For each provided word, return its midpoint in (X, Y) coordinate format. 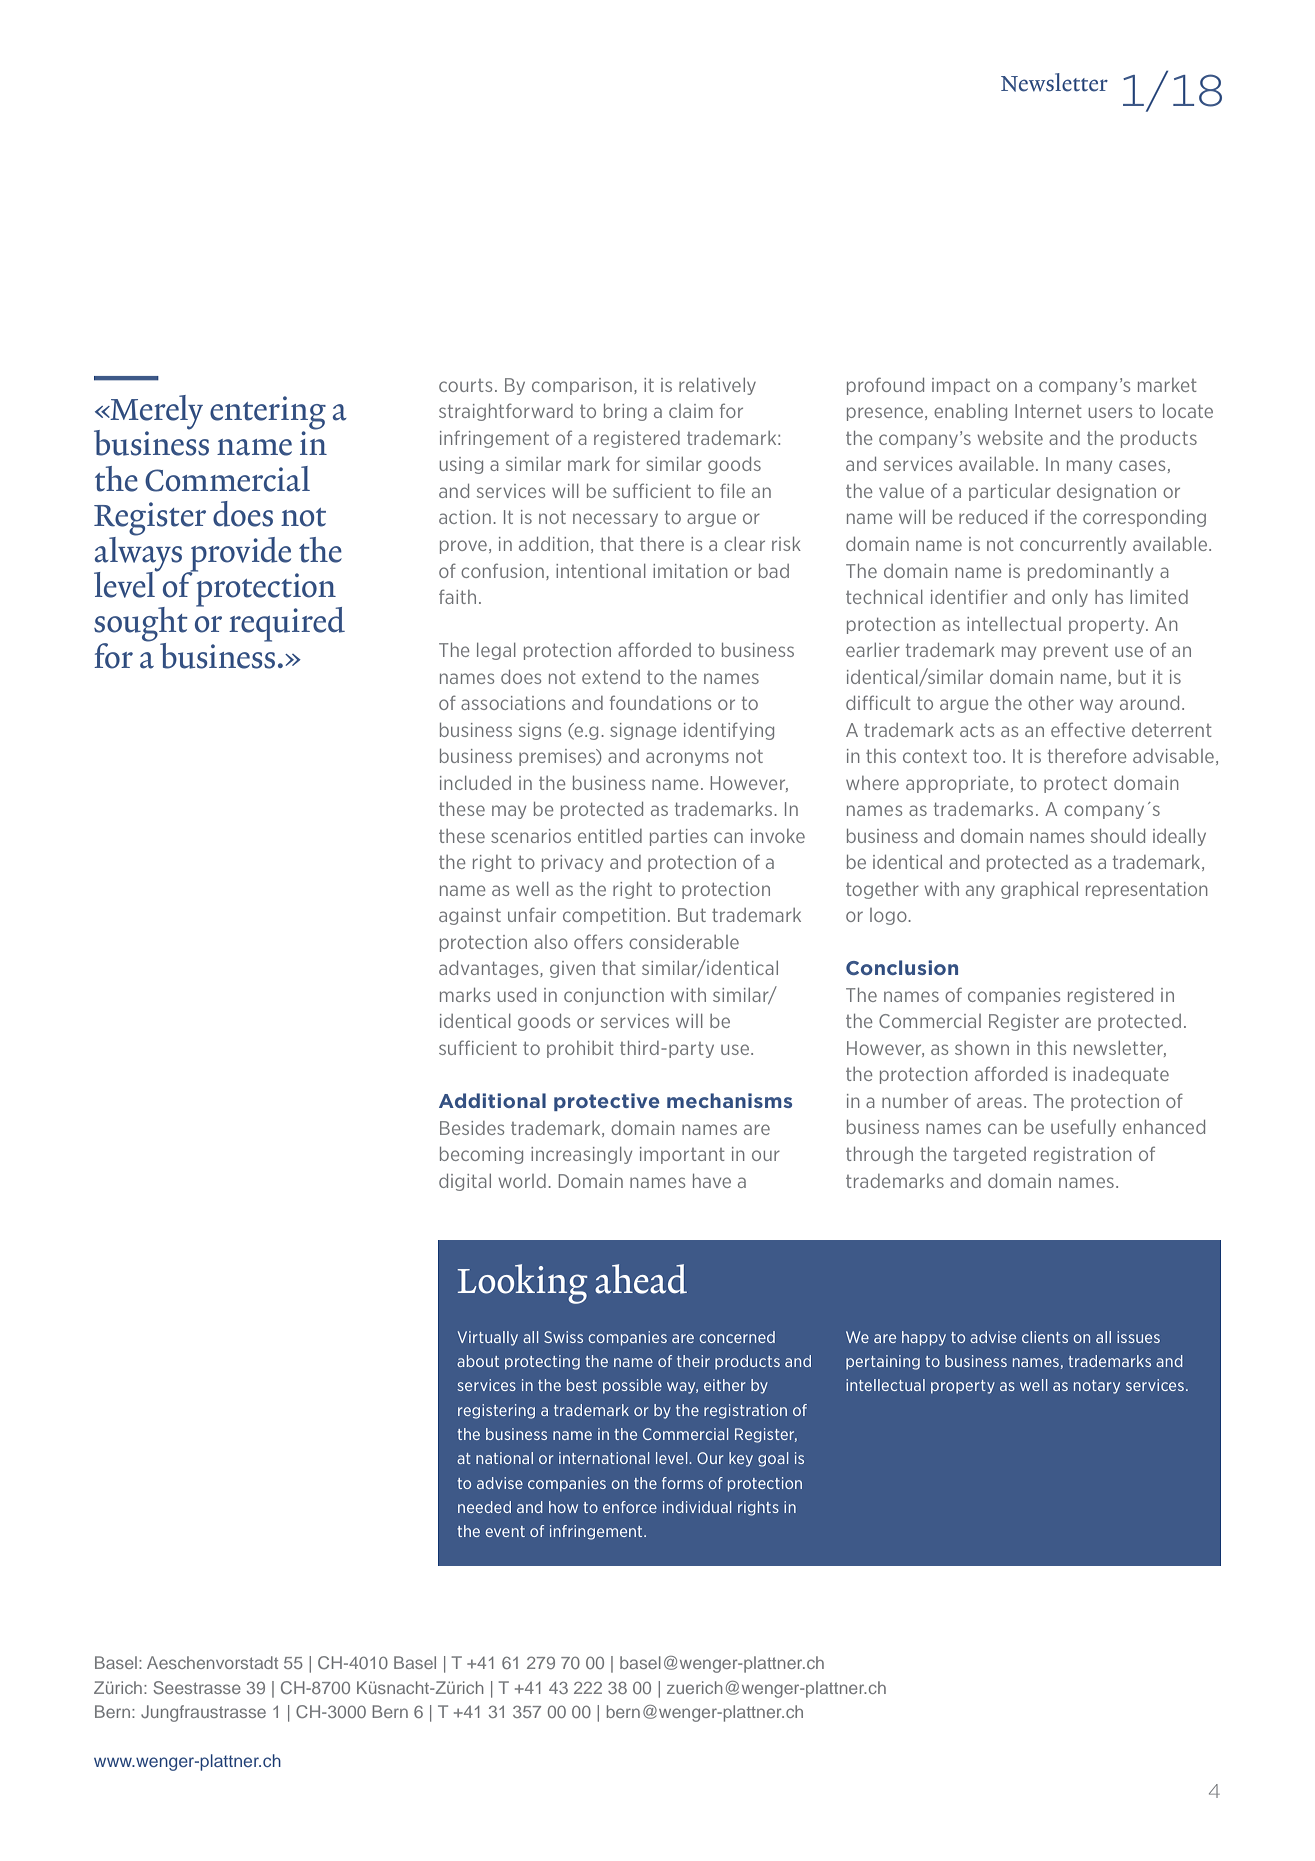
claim (691, 411)
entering (268, 414)
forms (682, 1483)
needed (484, 1507)
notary (1097, 1387)
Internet (1048, 411)
